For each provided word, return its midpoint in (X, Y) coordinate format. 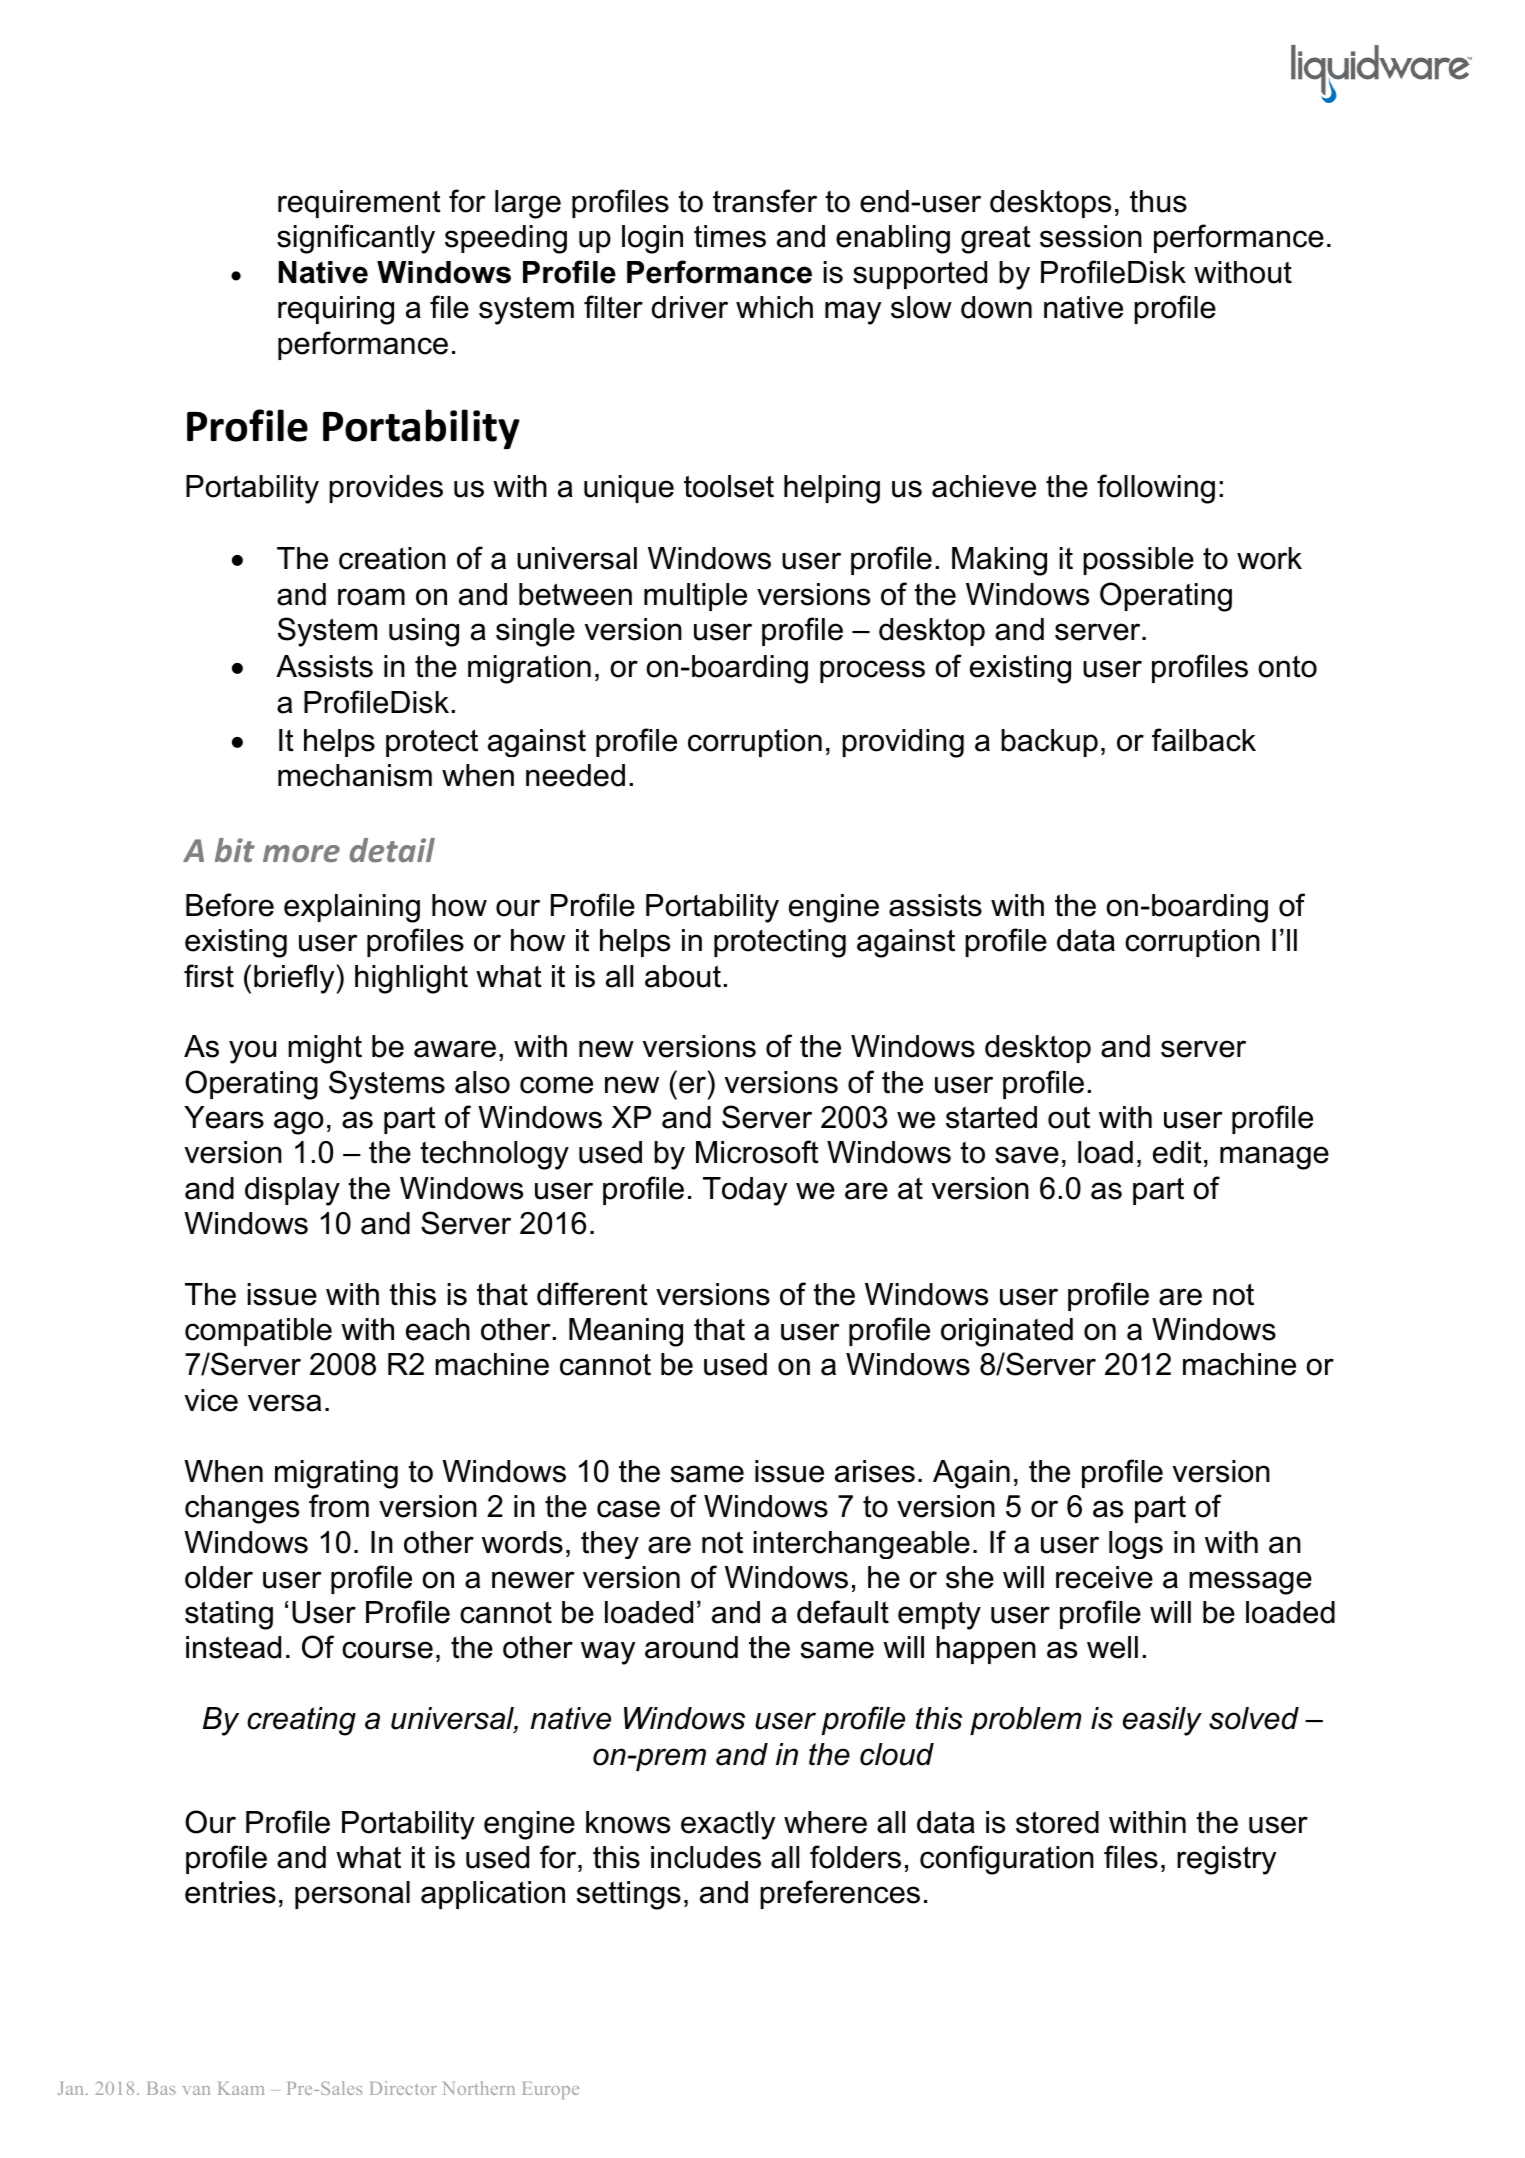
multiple (695, 597)
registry (1226, 1860)
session (1091, 236)
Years (224, 1117)
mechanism (355, 775)
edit (1177, 1152)
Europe (550, 2090)
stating (229, 1615)
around (691, 1647)
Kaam (241, 2088)
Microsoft (757, 1152)
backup (1049, 743)
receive (1104, 1577)
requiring (336, 310)
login (652, 239)
